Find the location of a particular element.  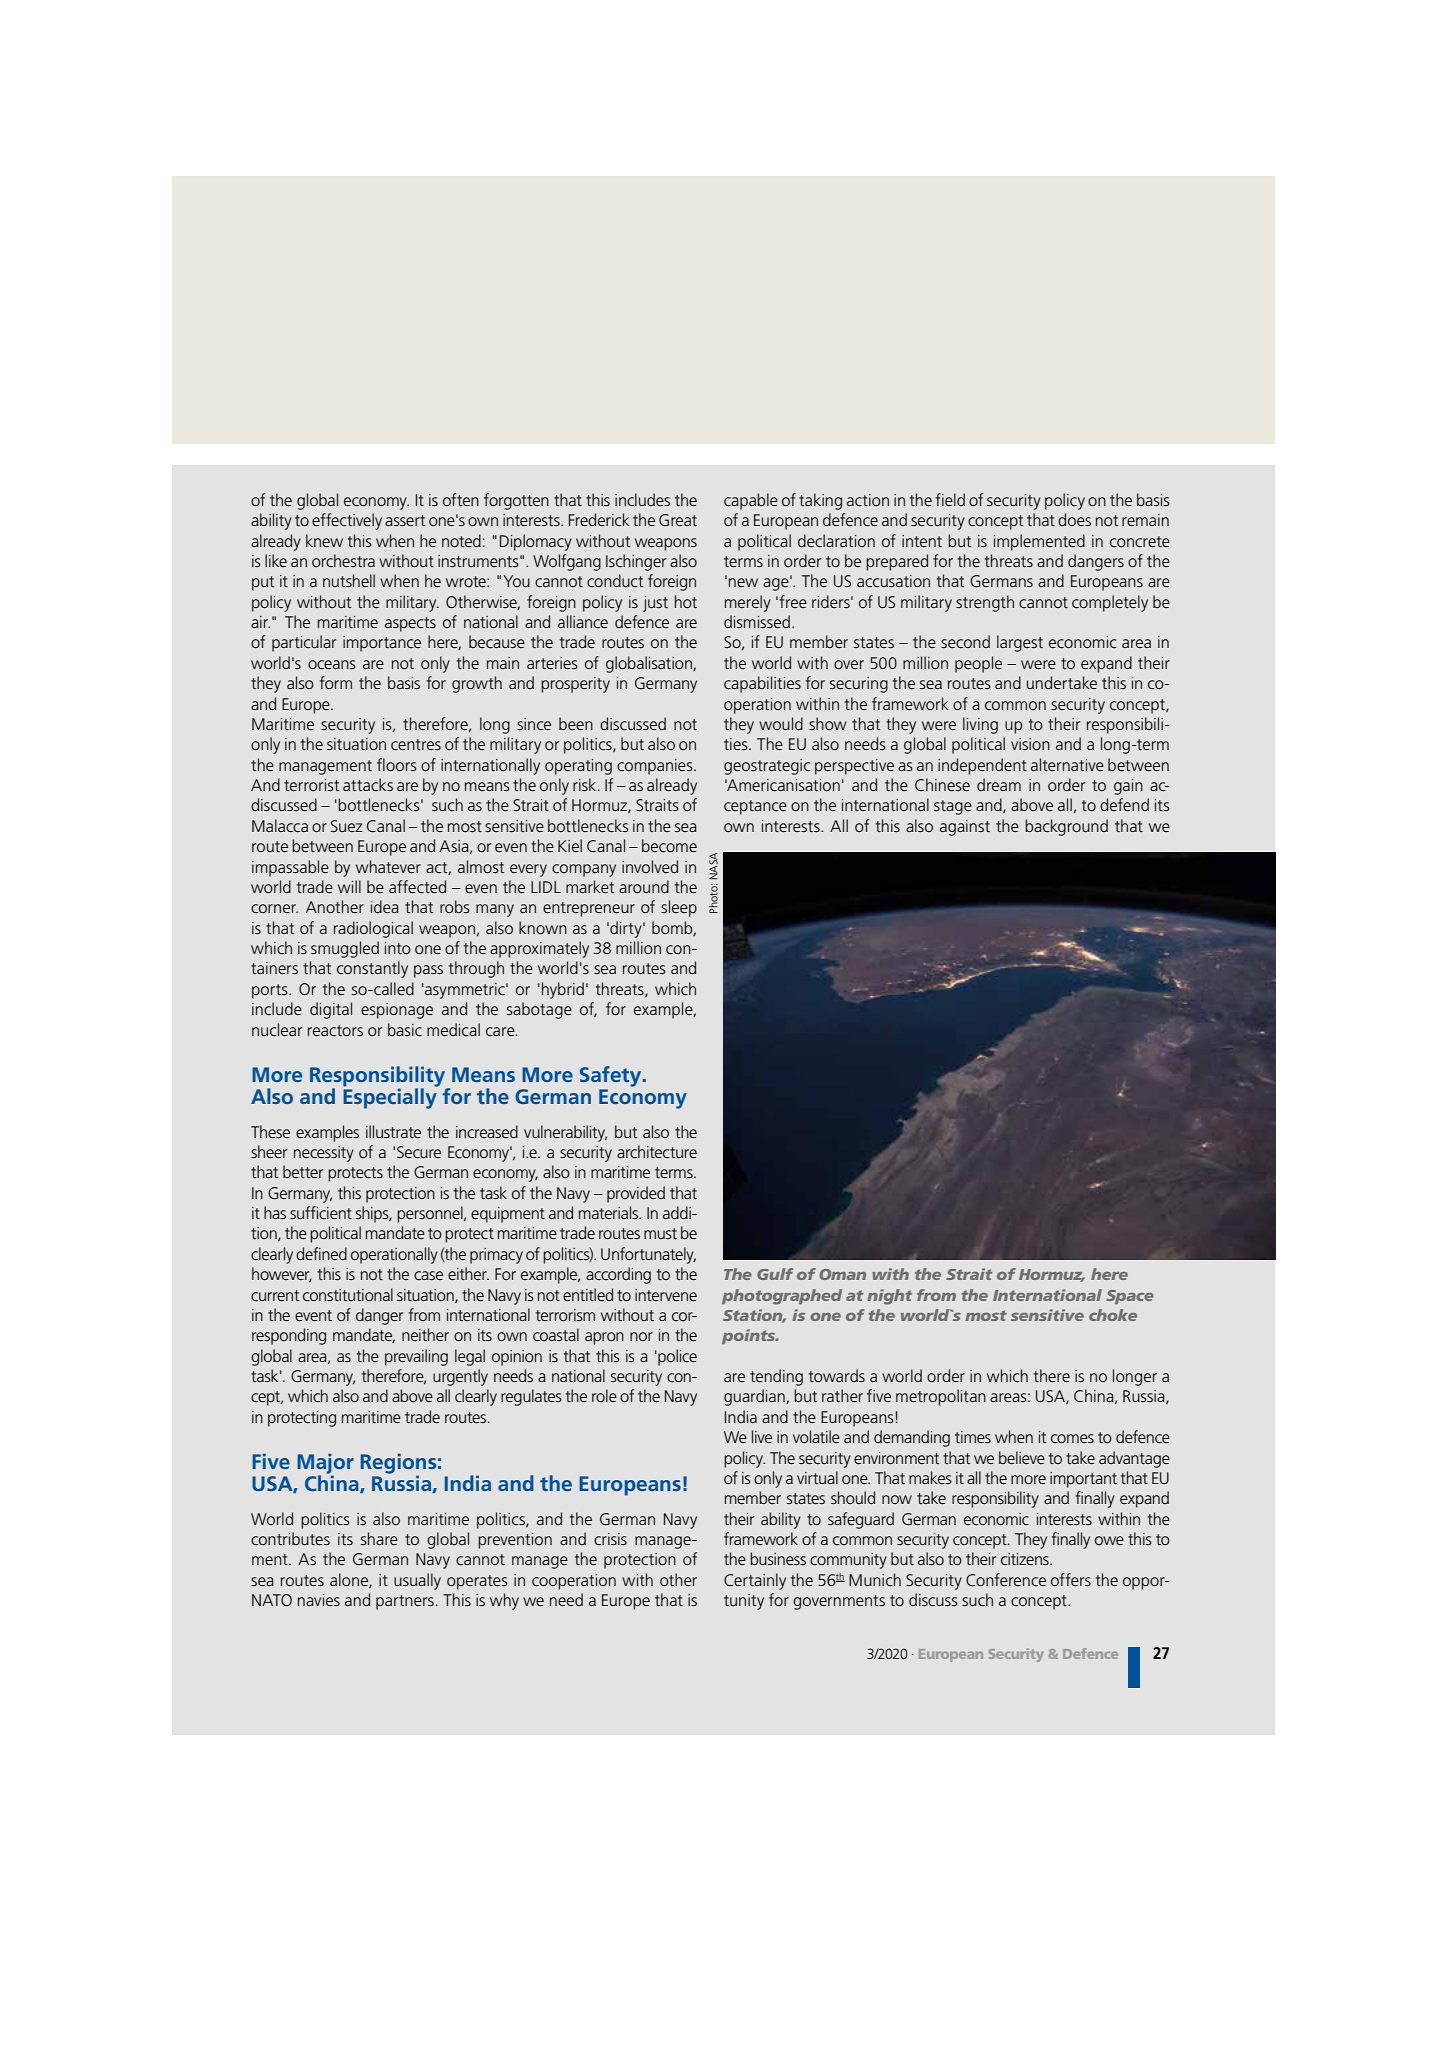

Great is located at coordinates (678, 520).
